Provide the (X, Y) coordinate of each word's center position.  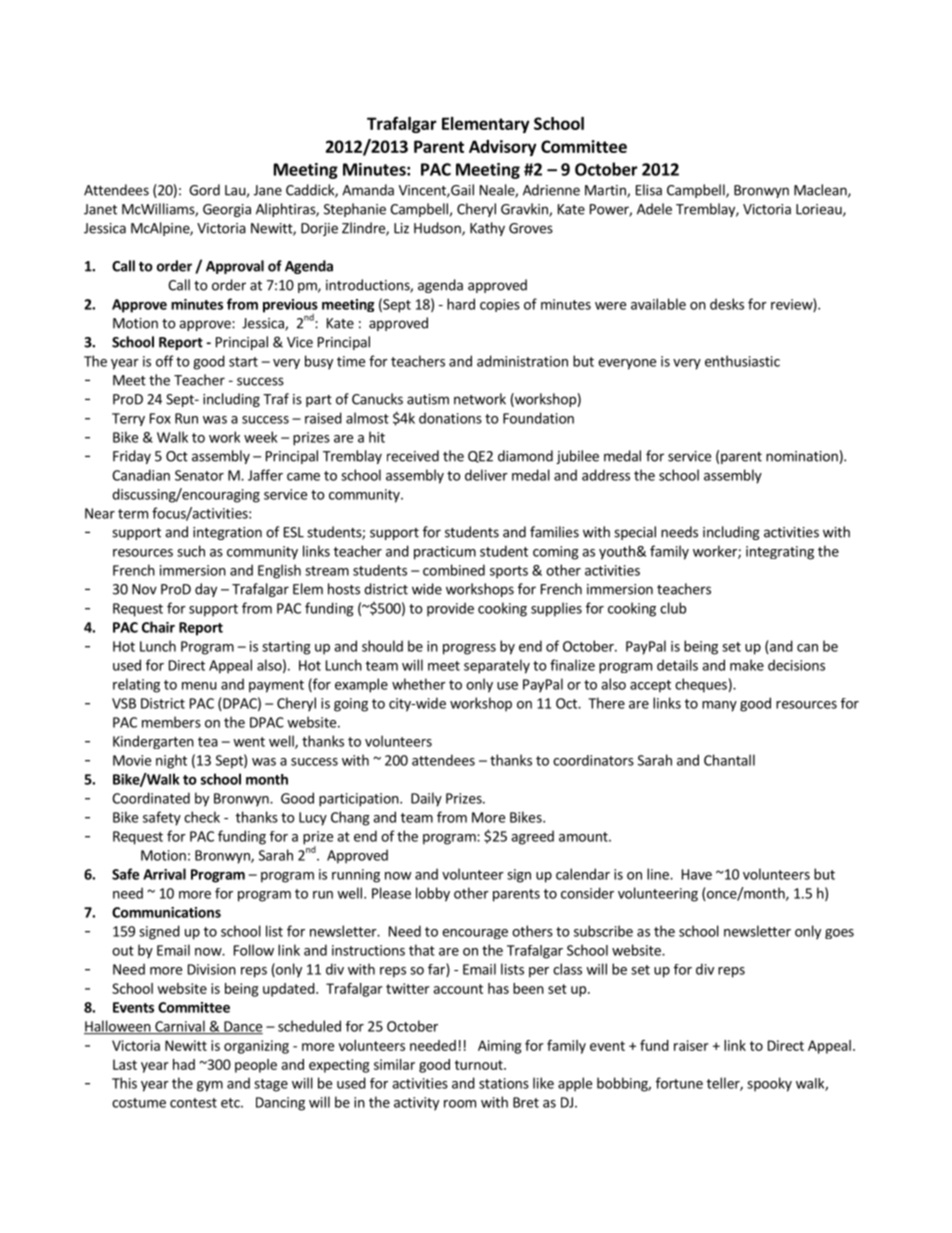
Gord (204, 190)
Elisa (649, 190)
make (747, 665)
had (184, 1064)
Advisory (503, 148)
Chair (158, 627)
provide (450, 609)
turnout (480, 1065)
